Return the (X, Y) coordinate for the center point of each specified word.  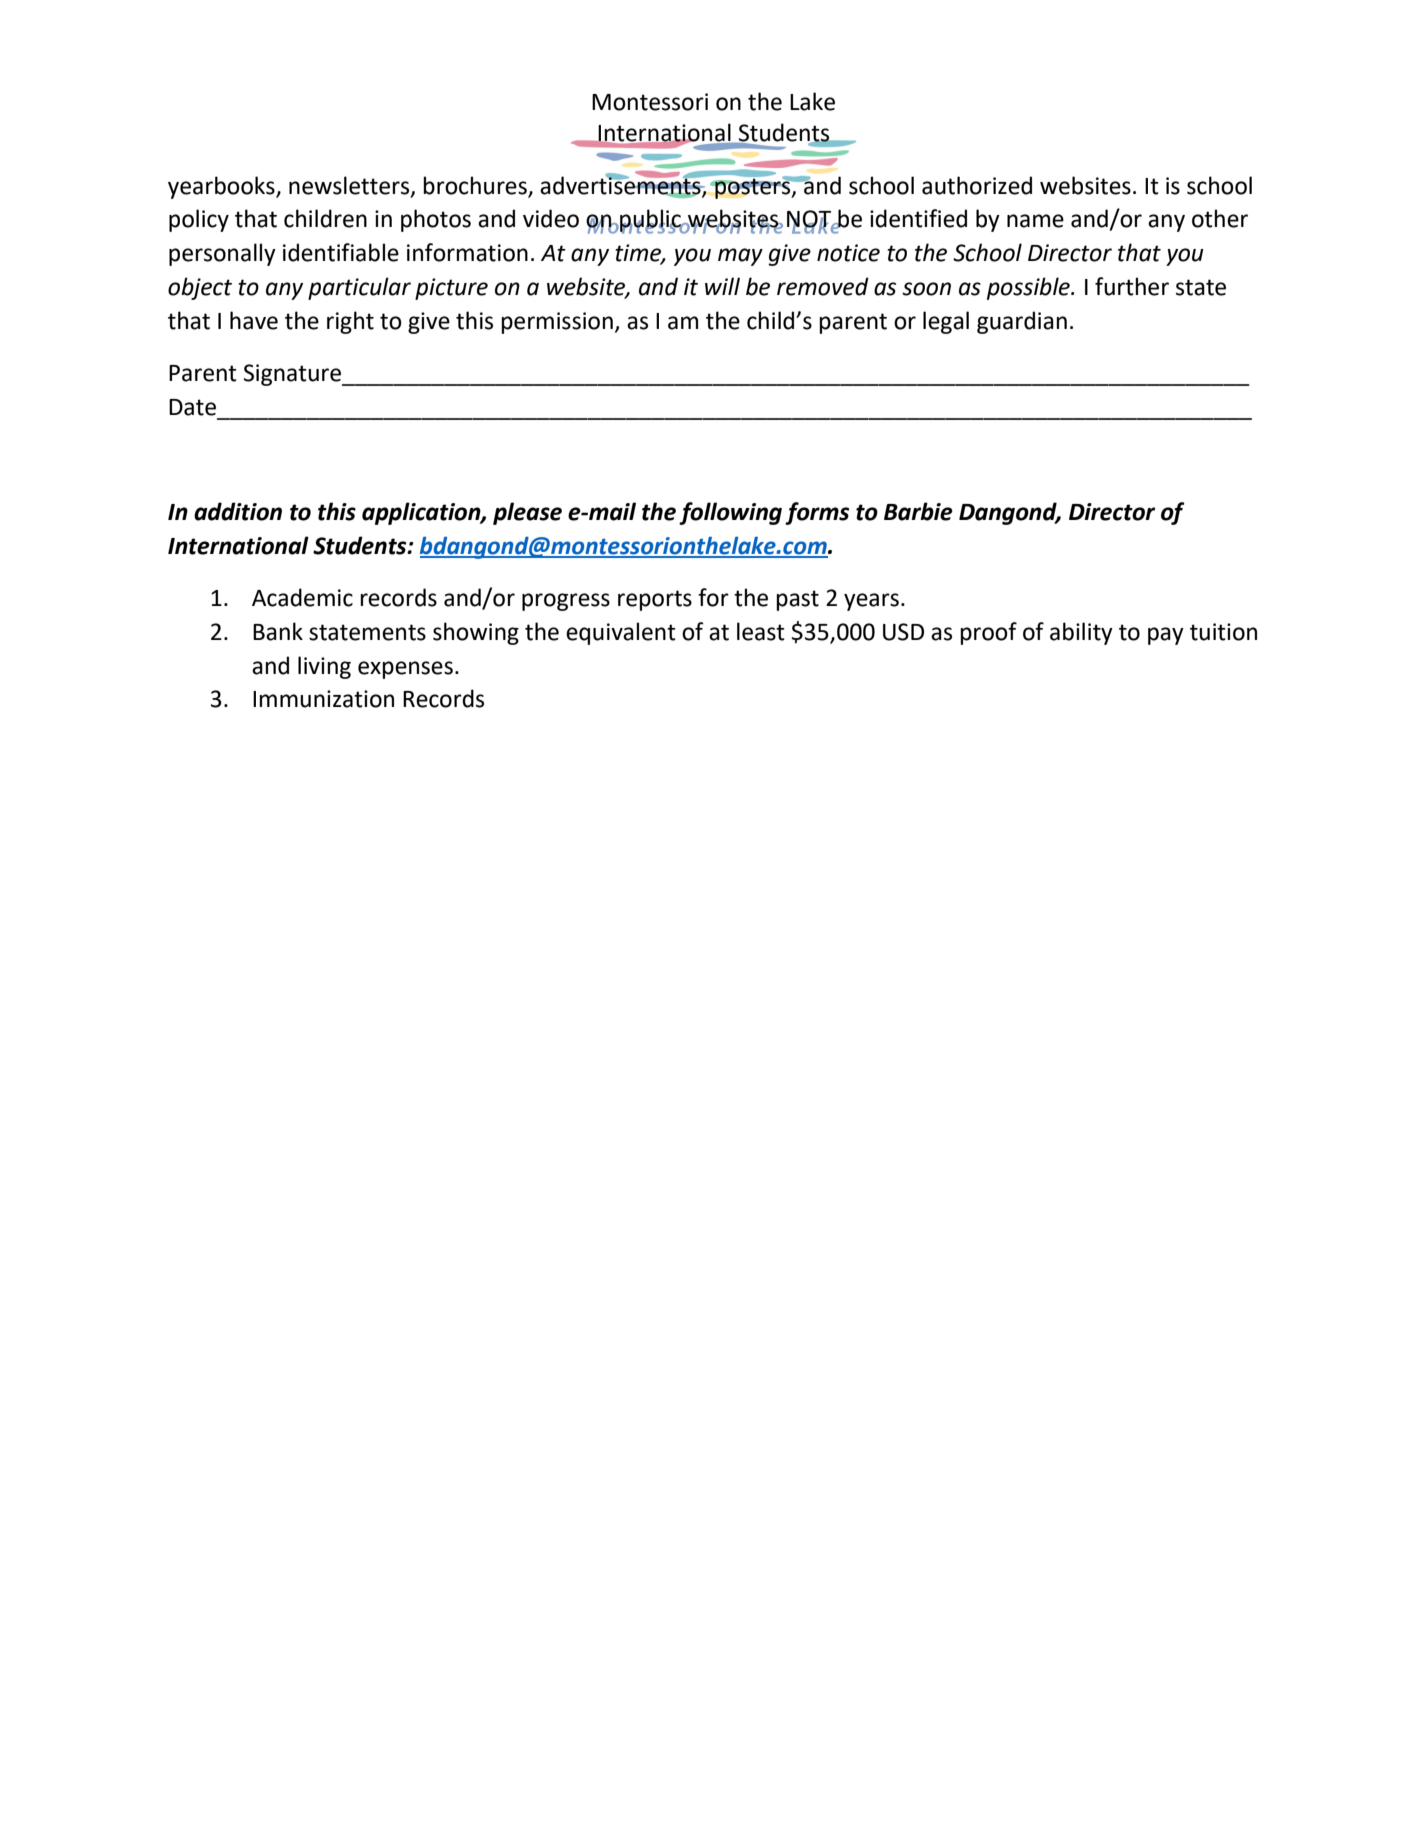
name (1035, 221)
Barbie (918, 511)
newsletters (350, 186)
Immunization (323, 699)
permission (557, 323)
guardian (1022, 322)
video (551, 218)
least (761, 631)
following (730, 513)
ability (1081, 633)
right (350, 322)
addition (238, 511)
